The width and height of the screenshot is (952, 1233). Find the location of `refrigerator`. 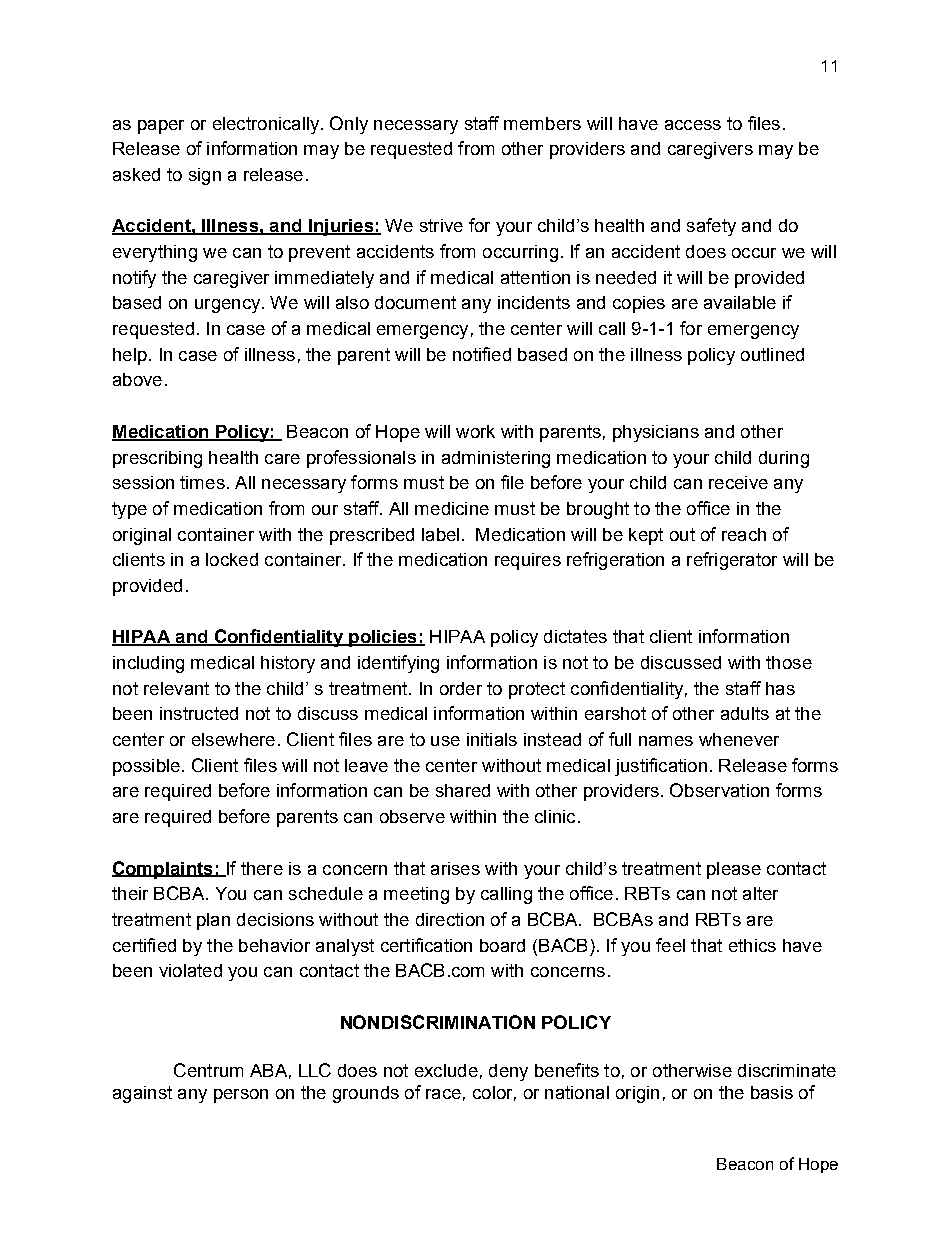

refrigerator is located at coordinates (732, 561).
